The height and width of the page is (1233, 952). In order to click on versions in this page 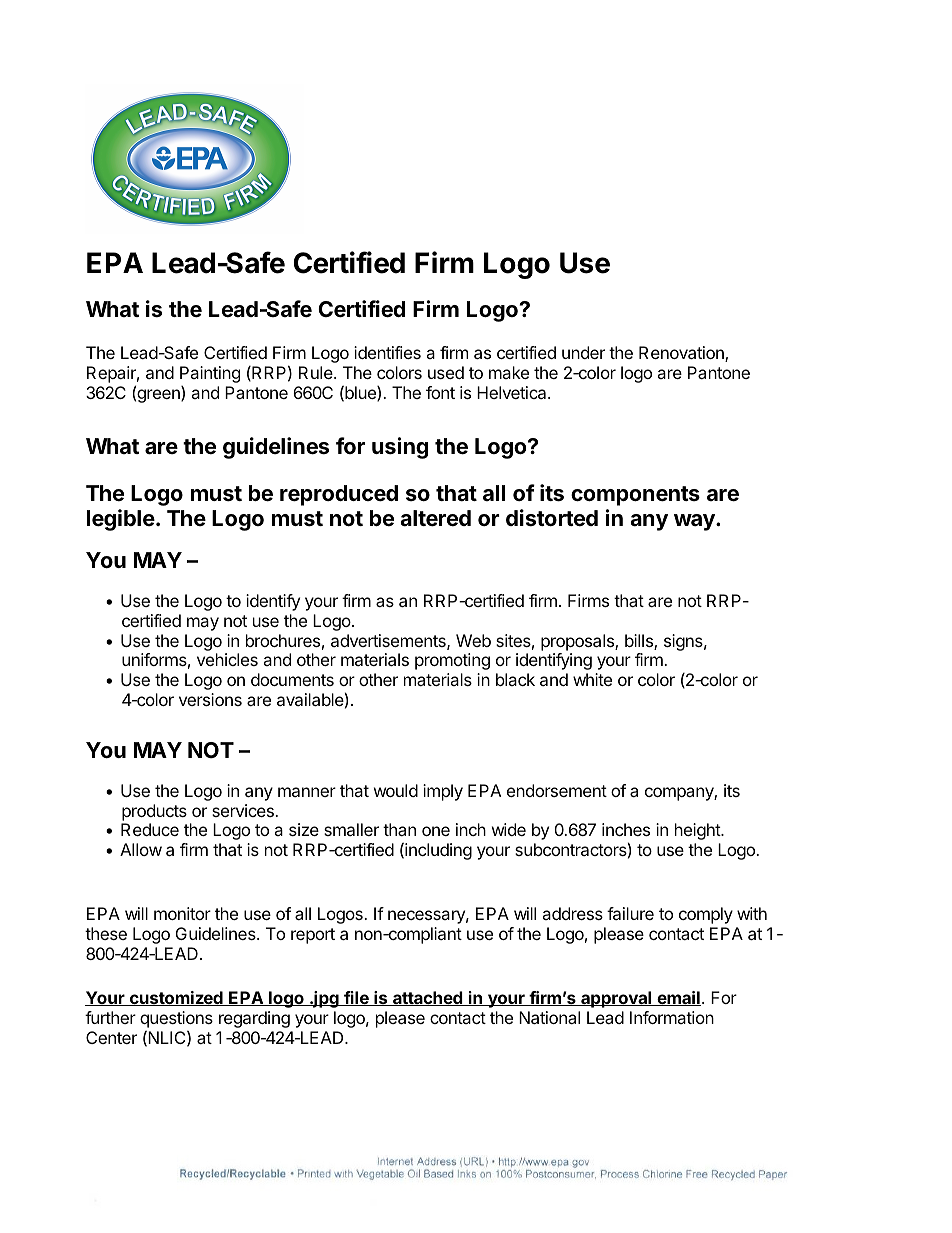, I will do `click(210, 699)`.
